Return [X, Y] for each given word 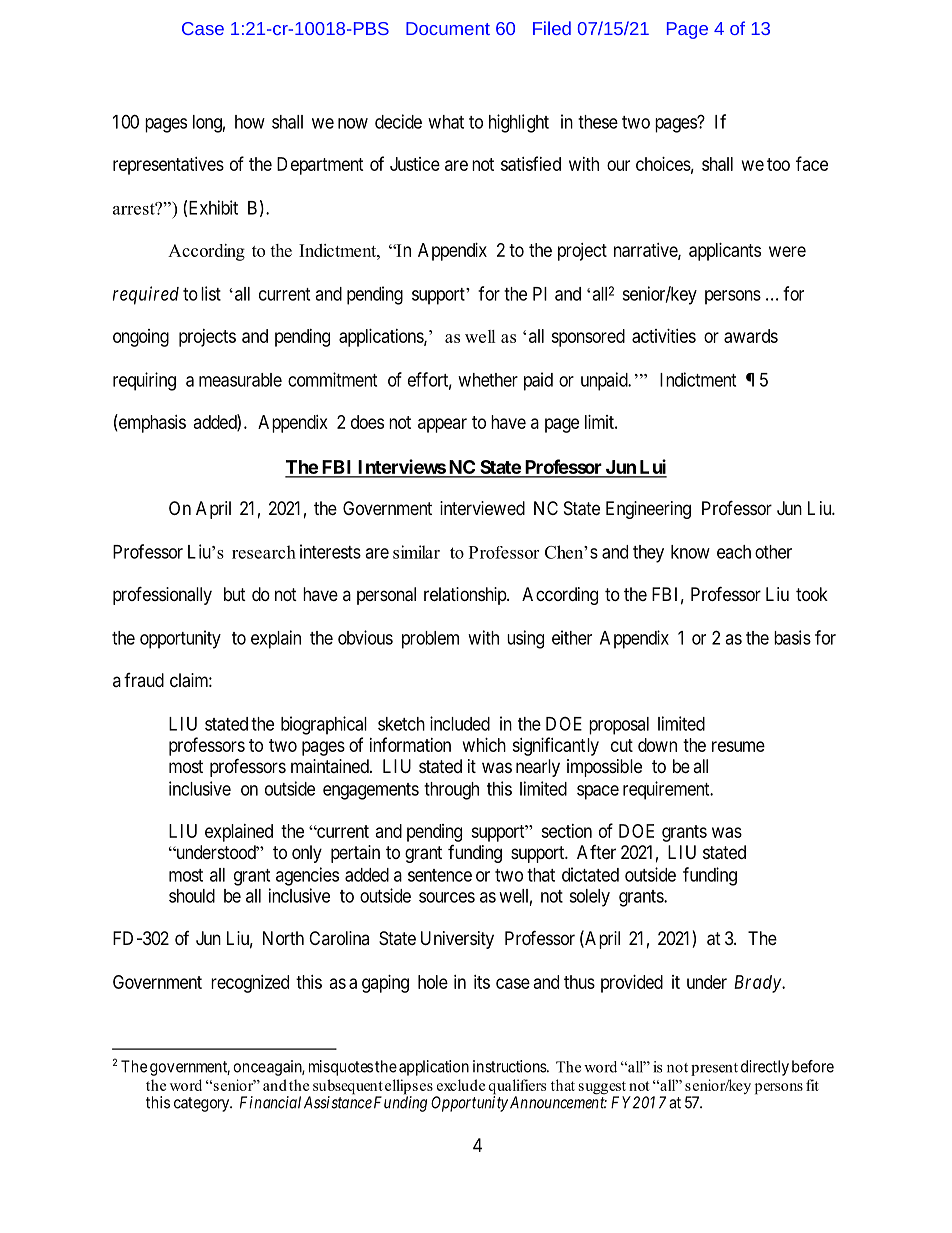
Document [448, 28]
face [812, 163]
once [249, 1068]
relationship [466, 596]
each [734, 552]
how [250, 122]
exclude [461, 1085]
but [235, 594]
